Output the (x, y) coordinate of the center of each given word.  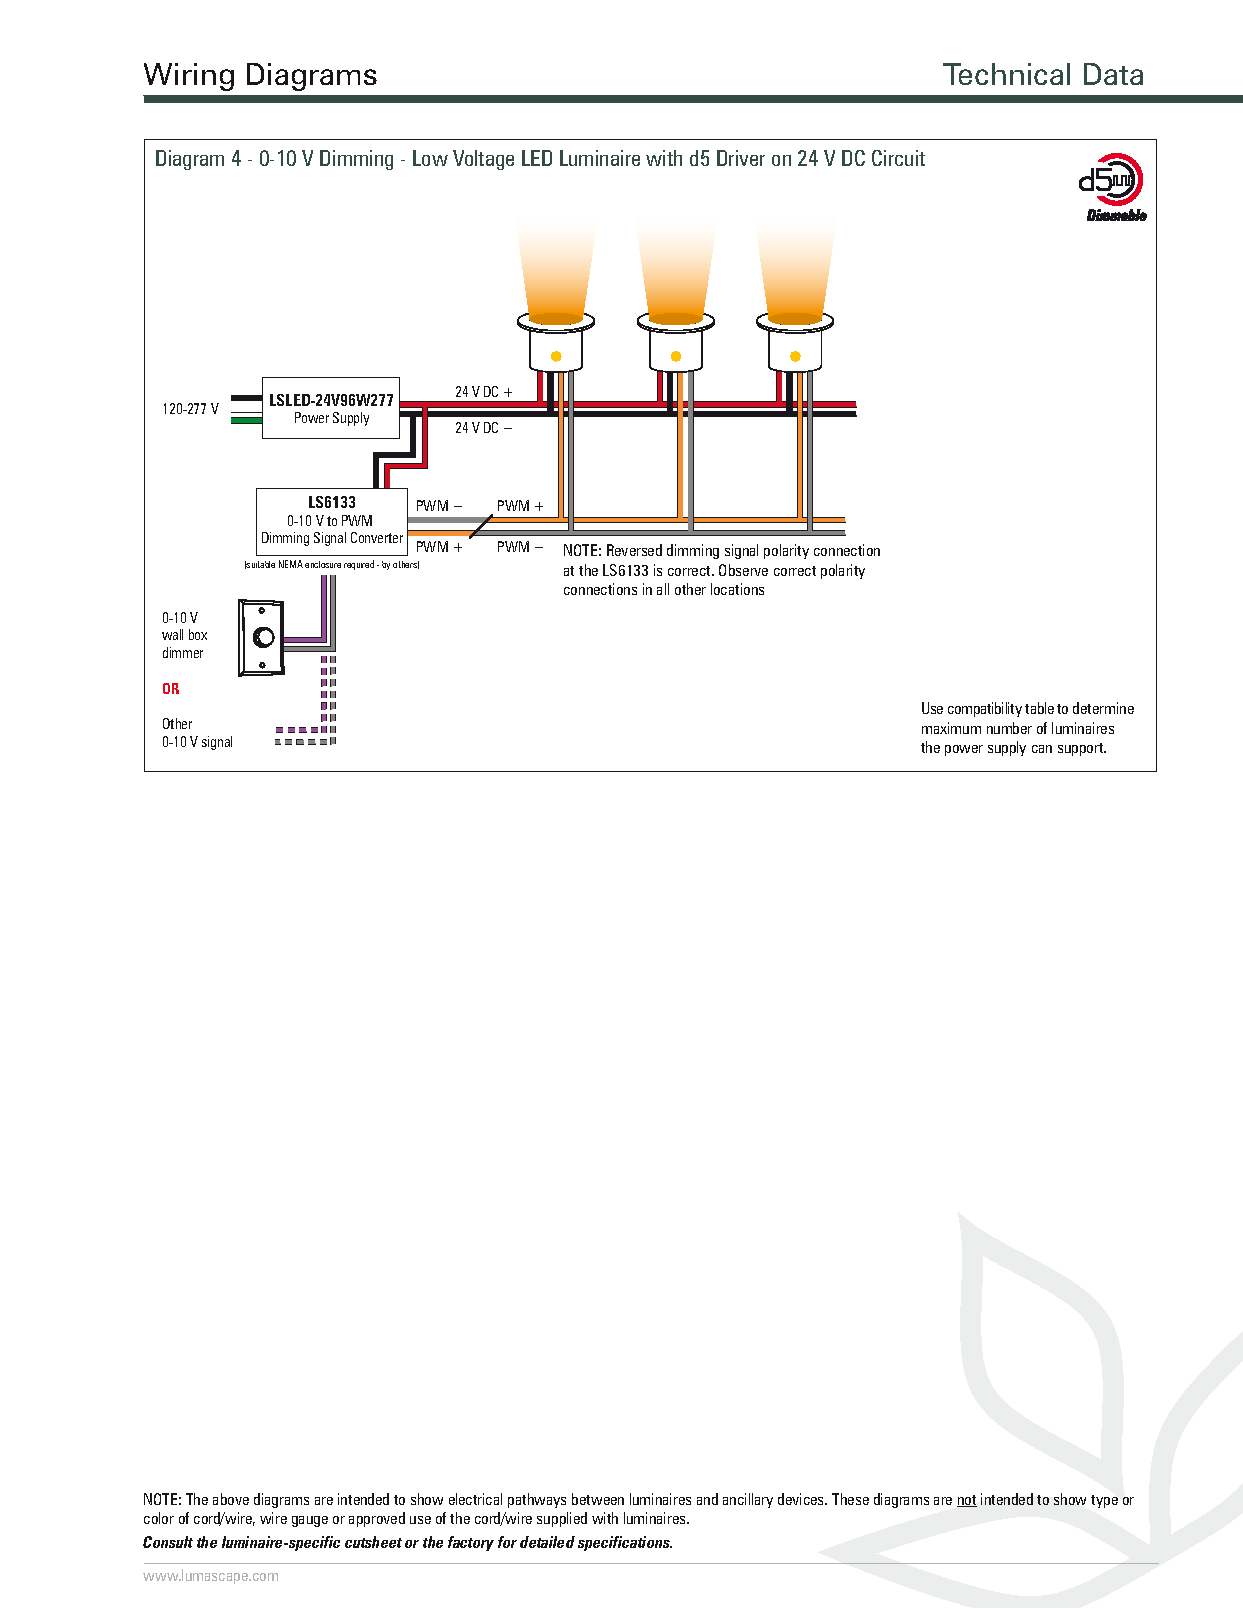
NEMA (291, 564)
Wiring (189, 77)
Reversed (634, 550)
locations (737, 589)
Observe (743, 570)
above (231, 1499)
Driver (741, 158)
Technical (1006, 74)
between (598, 1499)
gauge (310, 1521)
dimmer (183, 652)
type (1104, 1501)
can (1042, 749)
